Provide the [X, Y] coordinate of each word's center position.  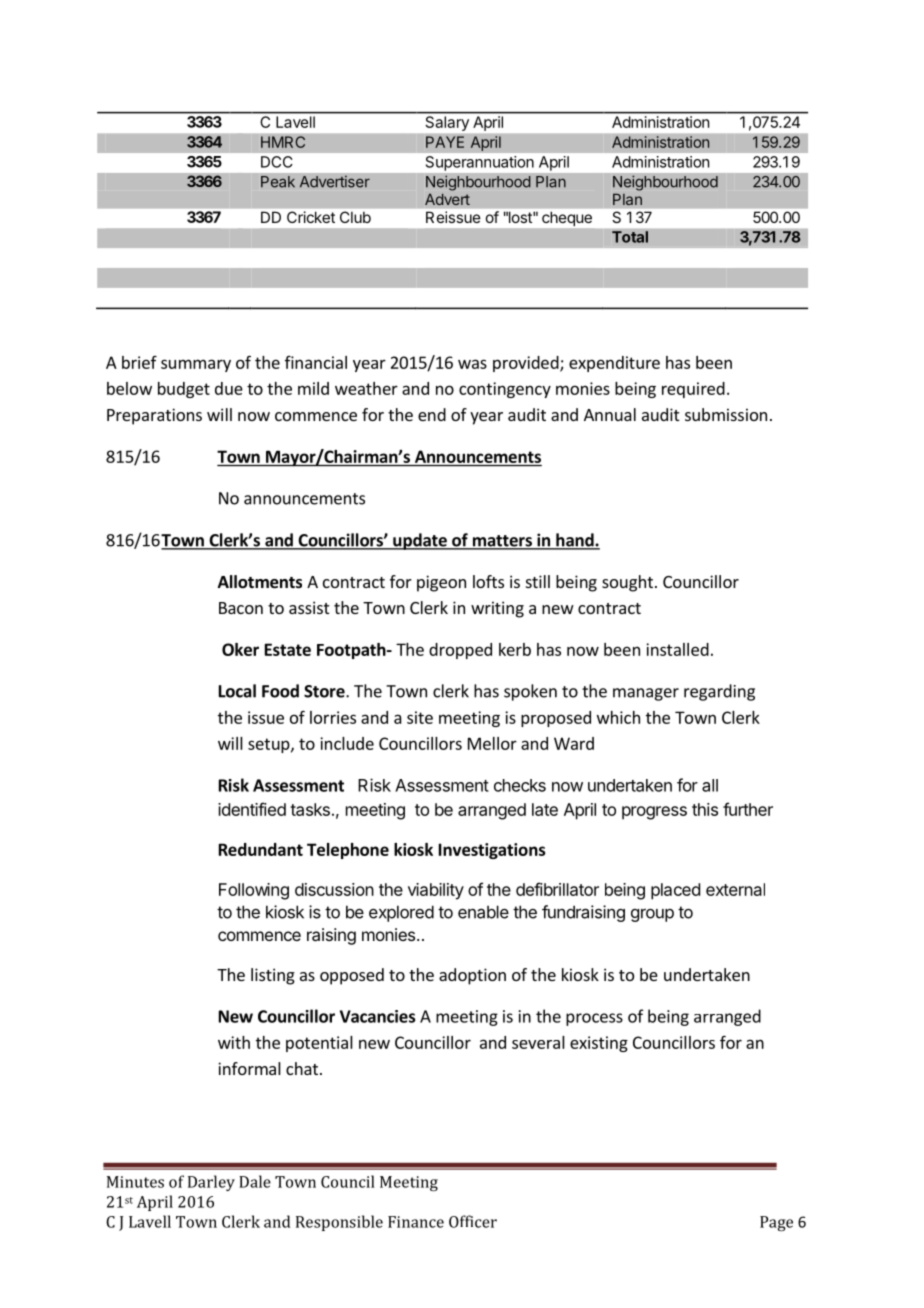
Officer [473, 1221]
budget [184, 390]
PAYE [445, 142]
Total [630, 237]
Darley [211, 1183]
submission [726, 414]
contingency [505, 390]
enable [483, 912]
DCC [277, 162]
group [652, 915]
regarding [719, 692]
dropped [460, 651]
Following [254, 891]
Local [237, 691]
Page [776, 1223]
